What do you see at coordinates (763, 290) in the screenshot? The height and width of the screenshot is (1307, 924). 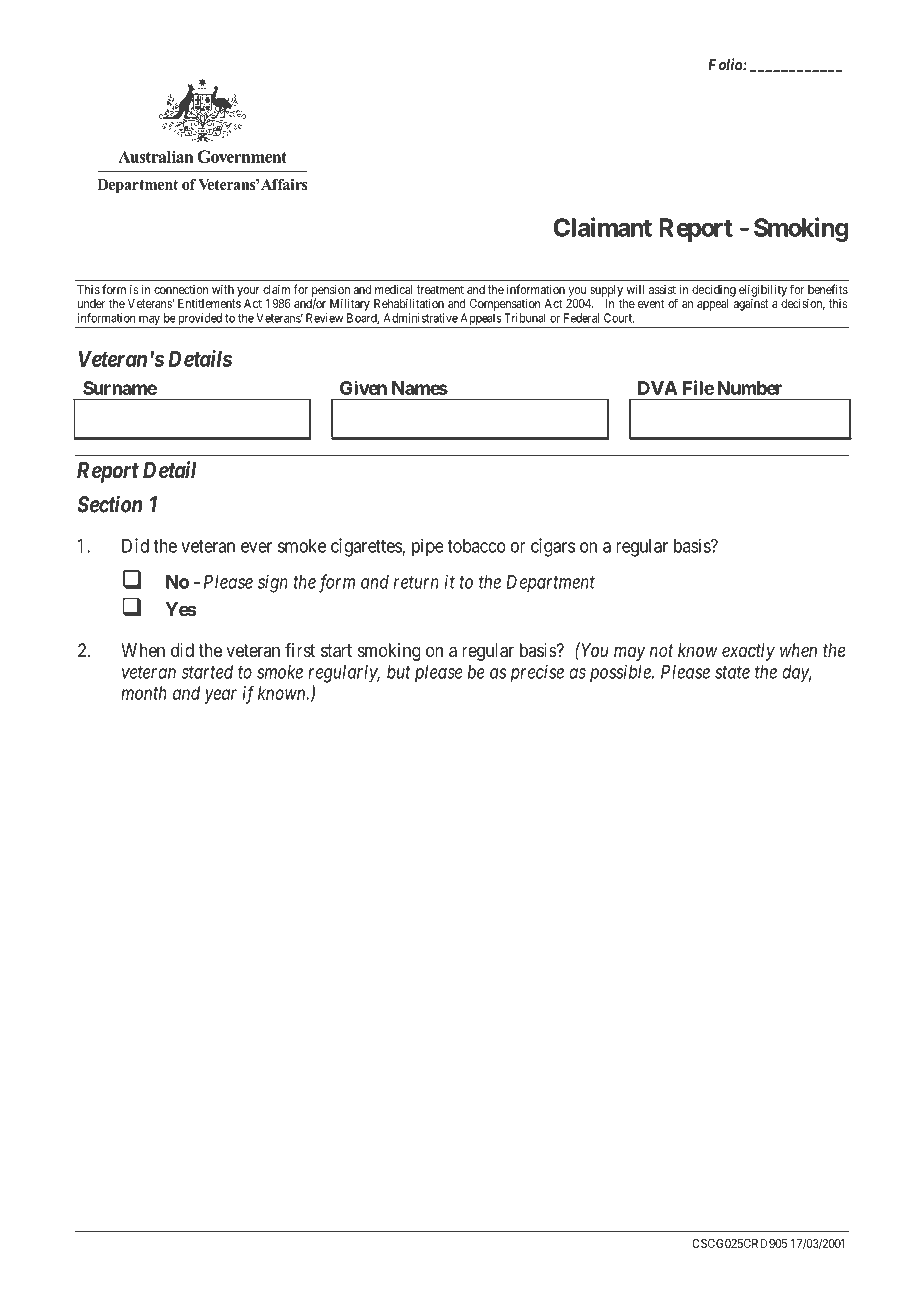 I see `eligibility` at bounding box center [763, 290].
